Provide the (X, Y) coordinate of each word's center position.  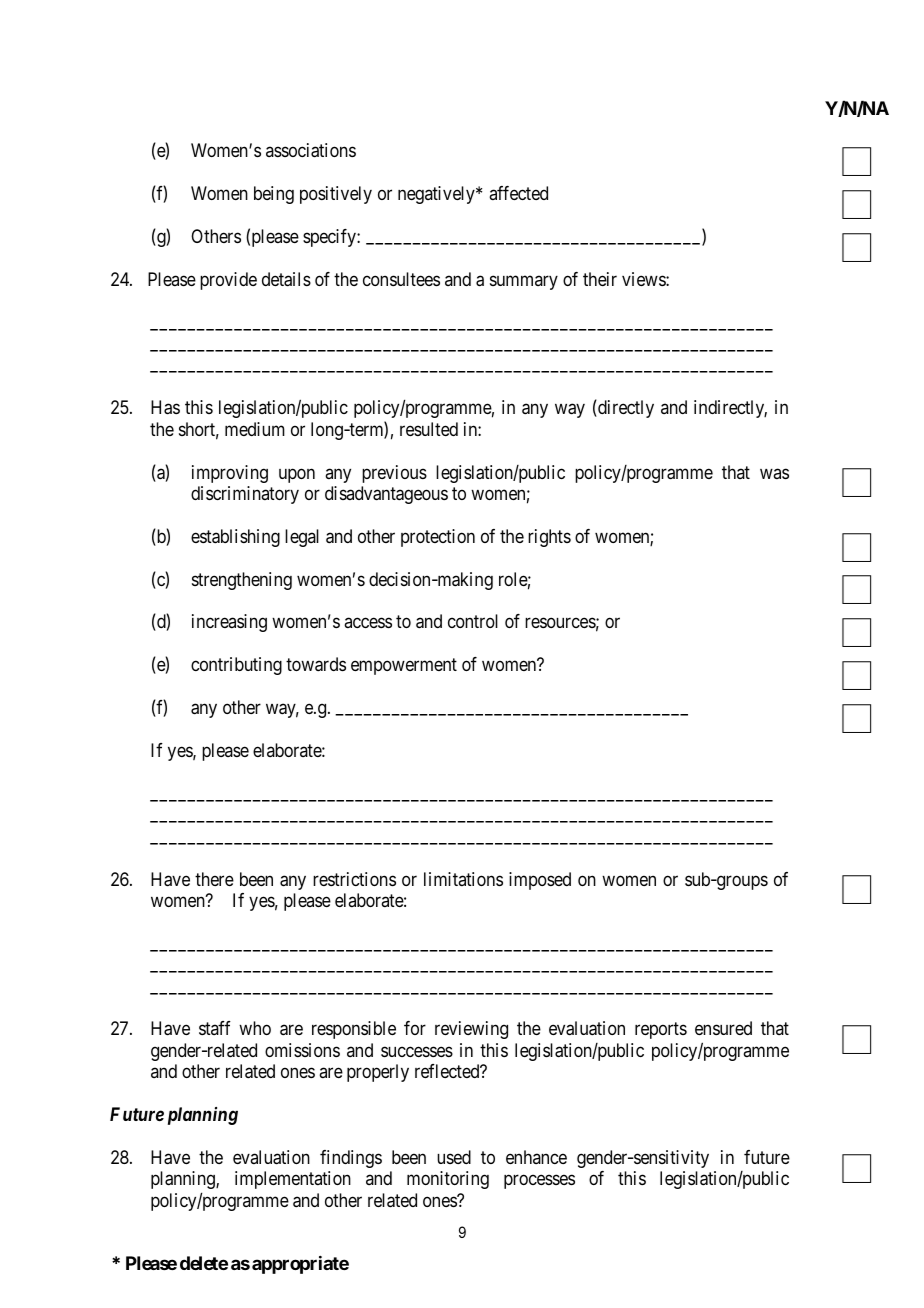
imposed (540, 881)
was (774, 473)
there (214, 879)
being (274, 195)
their (600, 279)
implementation (293, 1180)
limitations (463, 879)
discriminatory (245, 495)
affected (518, 193)
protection (438, 538)
